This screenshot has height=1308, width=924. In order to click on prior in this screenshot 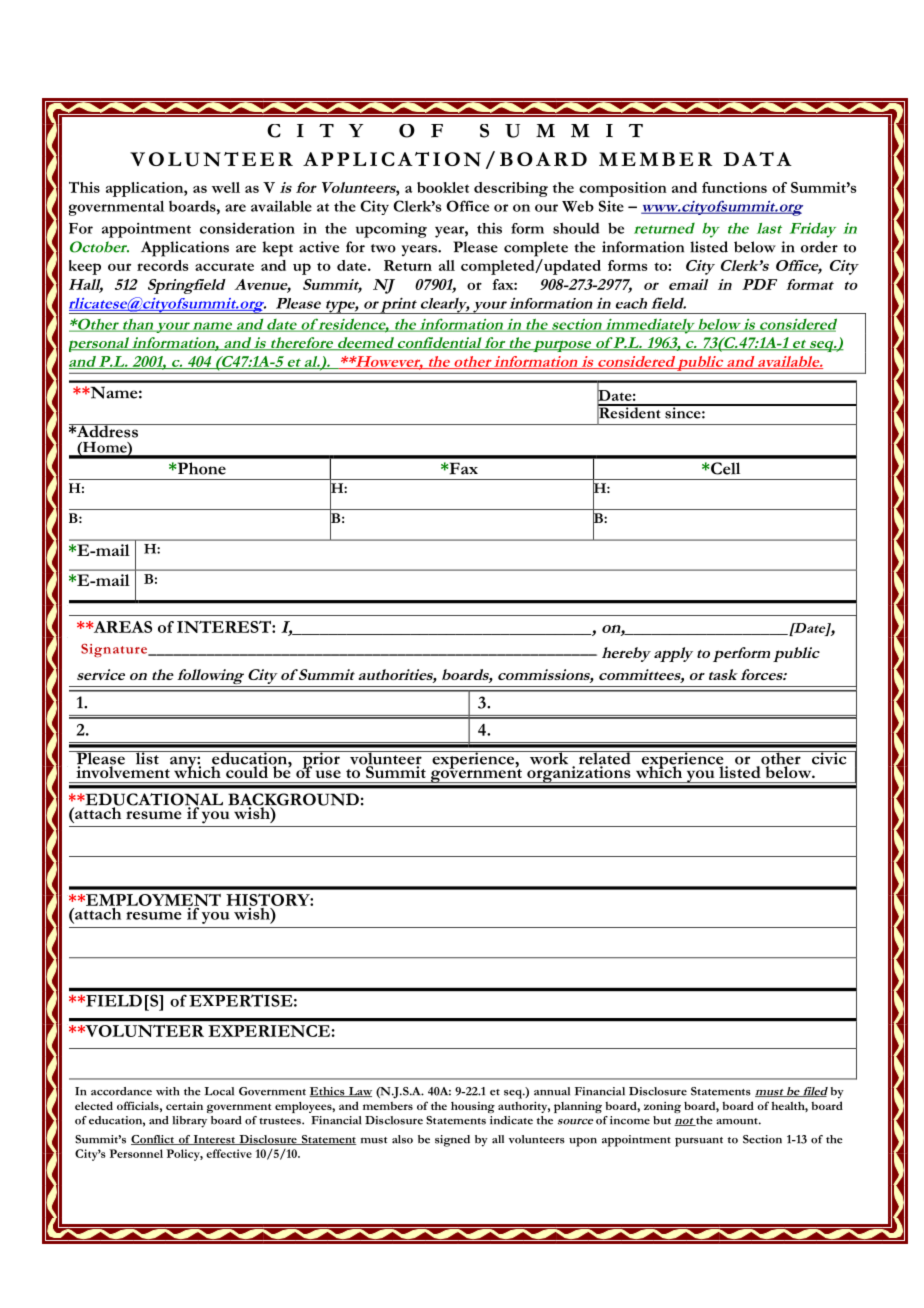, I will do `click(321, 761)`.
